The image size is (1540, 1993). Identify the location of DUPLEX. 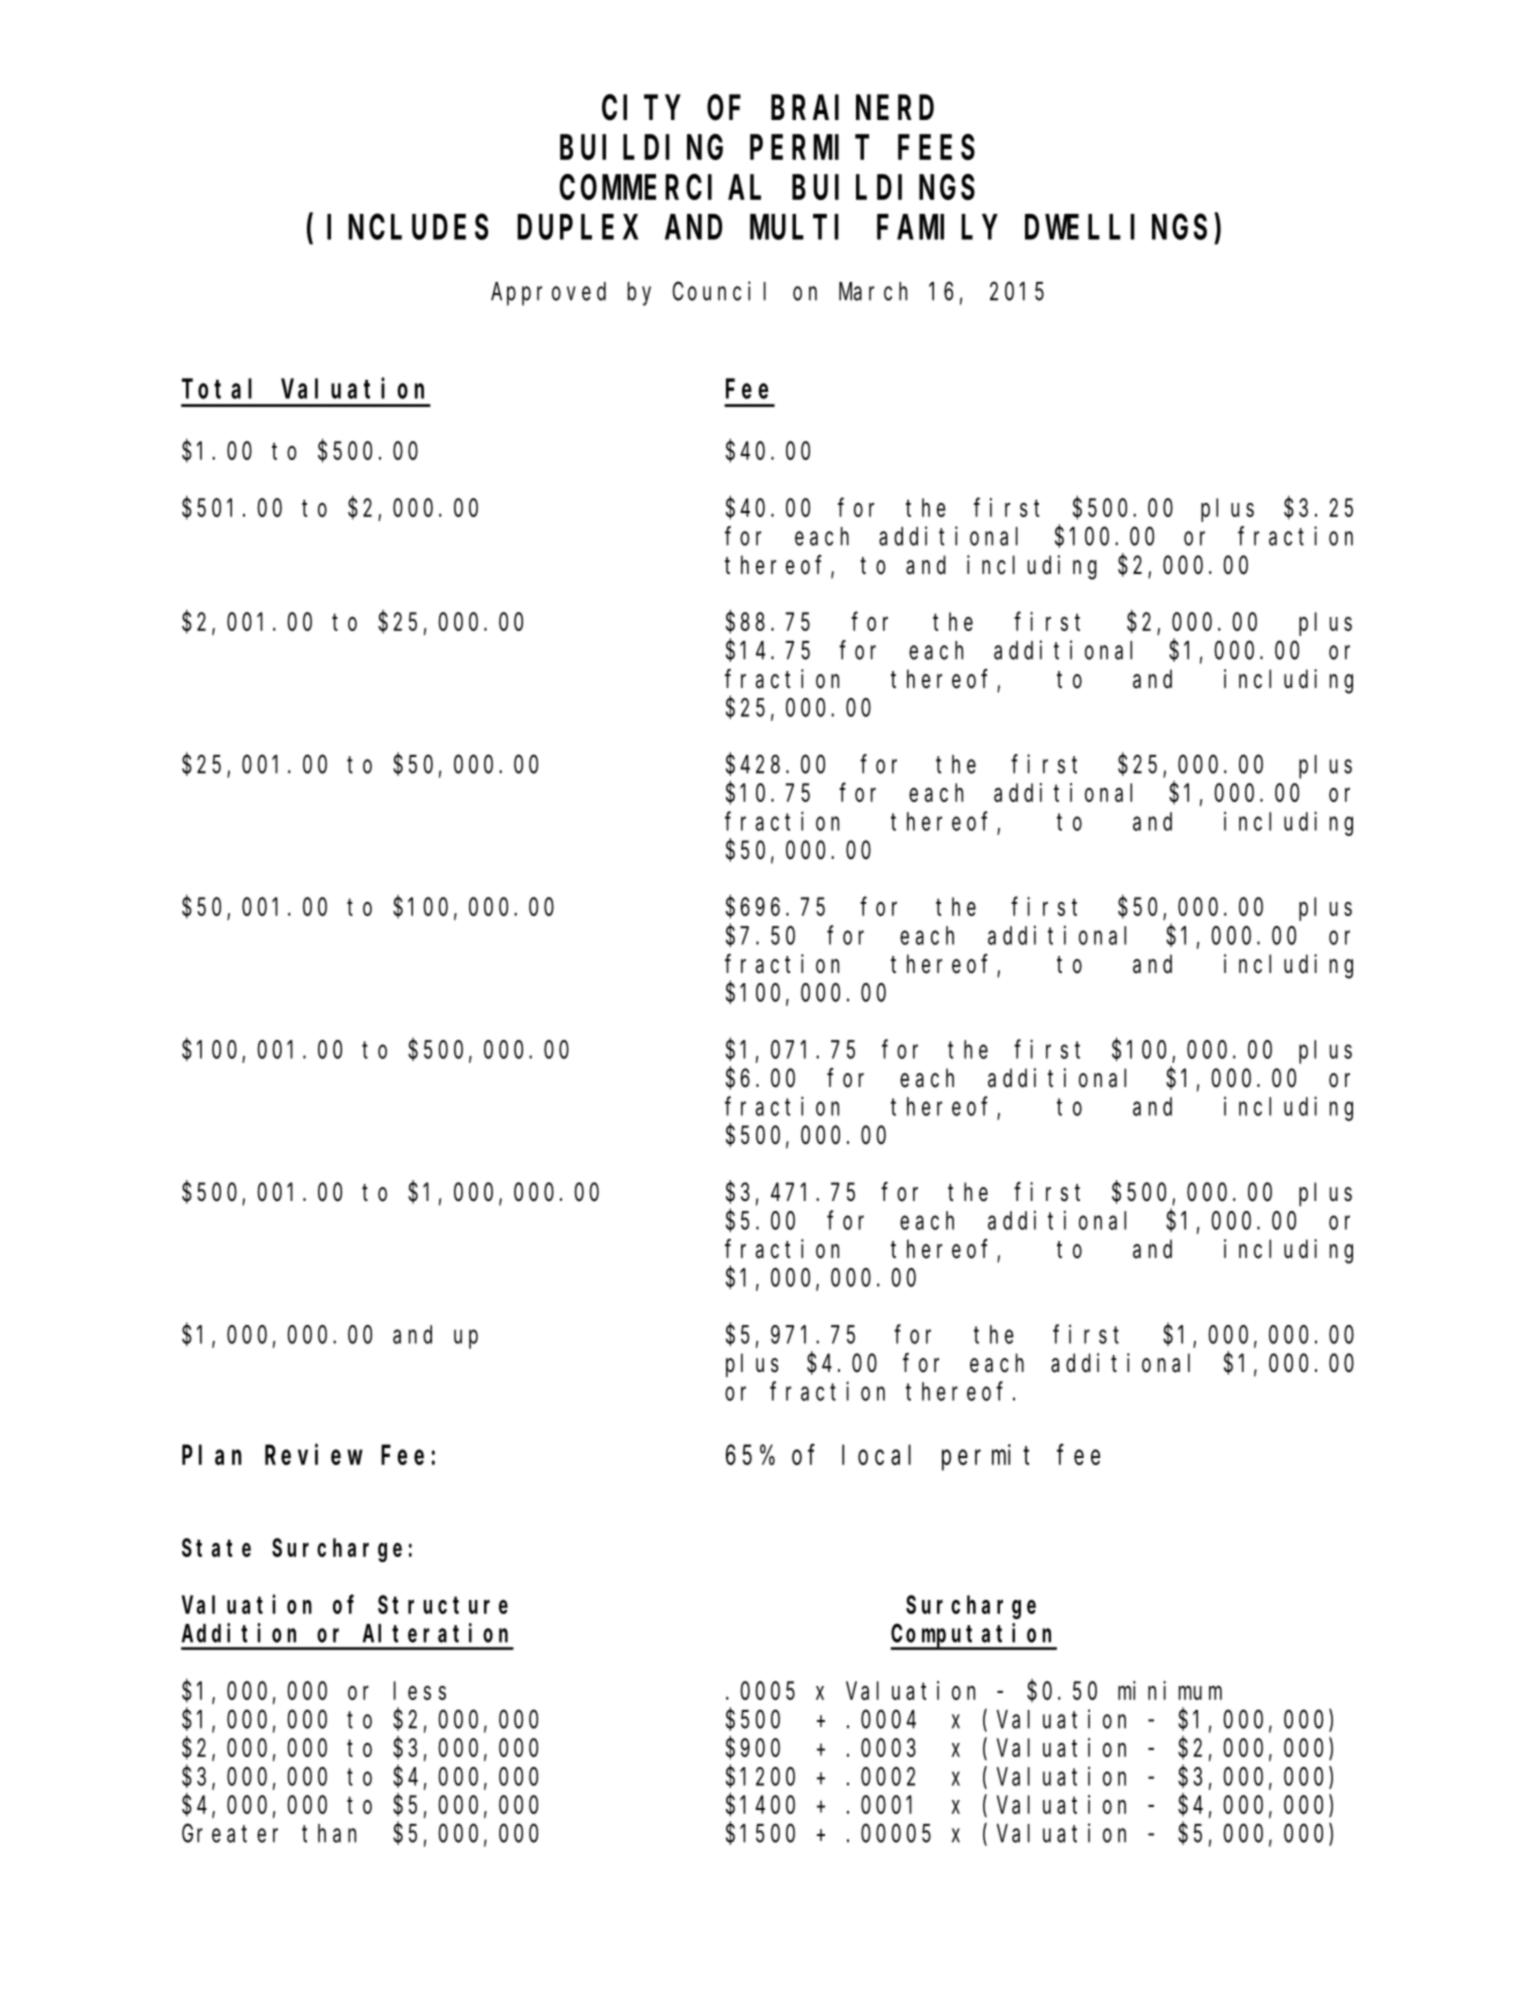
(578, 228).
